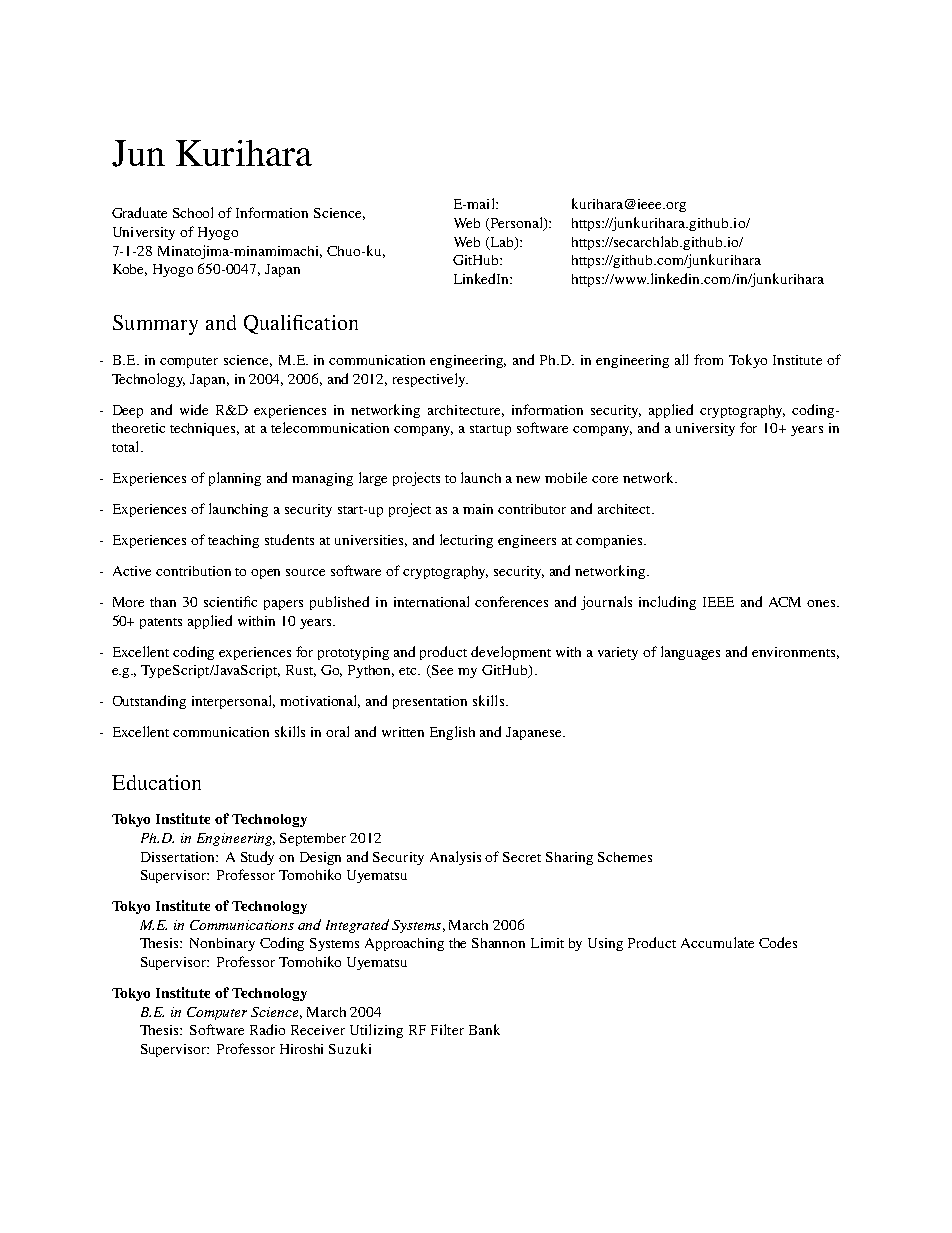  What do you see at coordinates (625, 857) in the document?
I see `Schemes` at bounding box center [625, 857].
